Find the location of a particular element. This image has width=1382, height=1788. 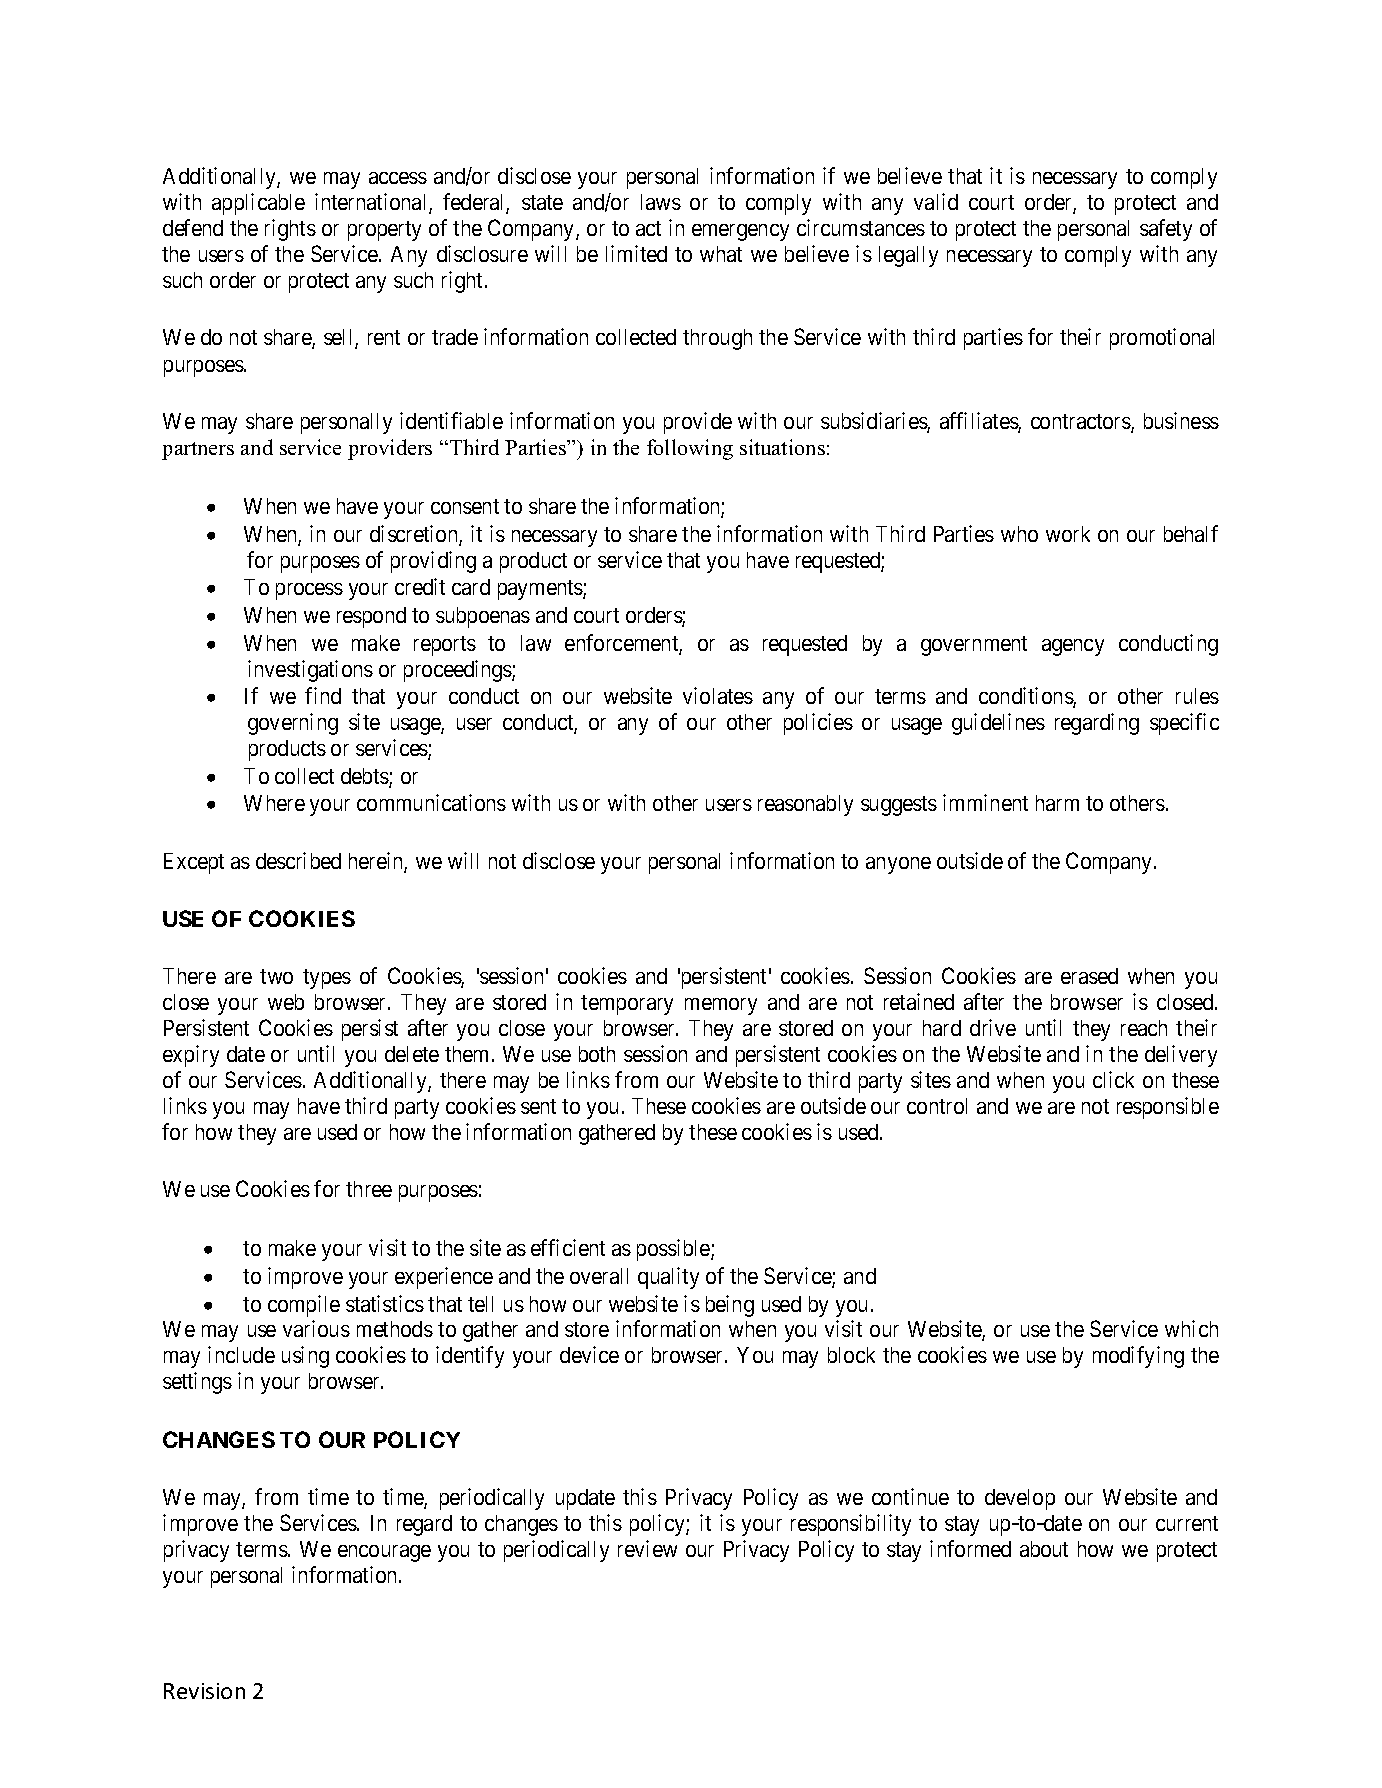

types is located at coordinates (327, 979).
